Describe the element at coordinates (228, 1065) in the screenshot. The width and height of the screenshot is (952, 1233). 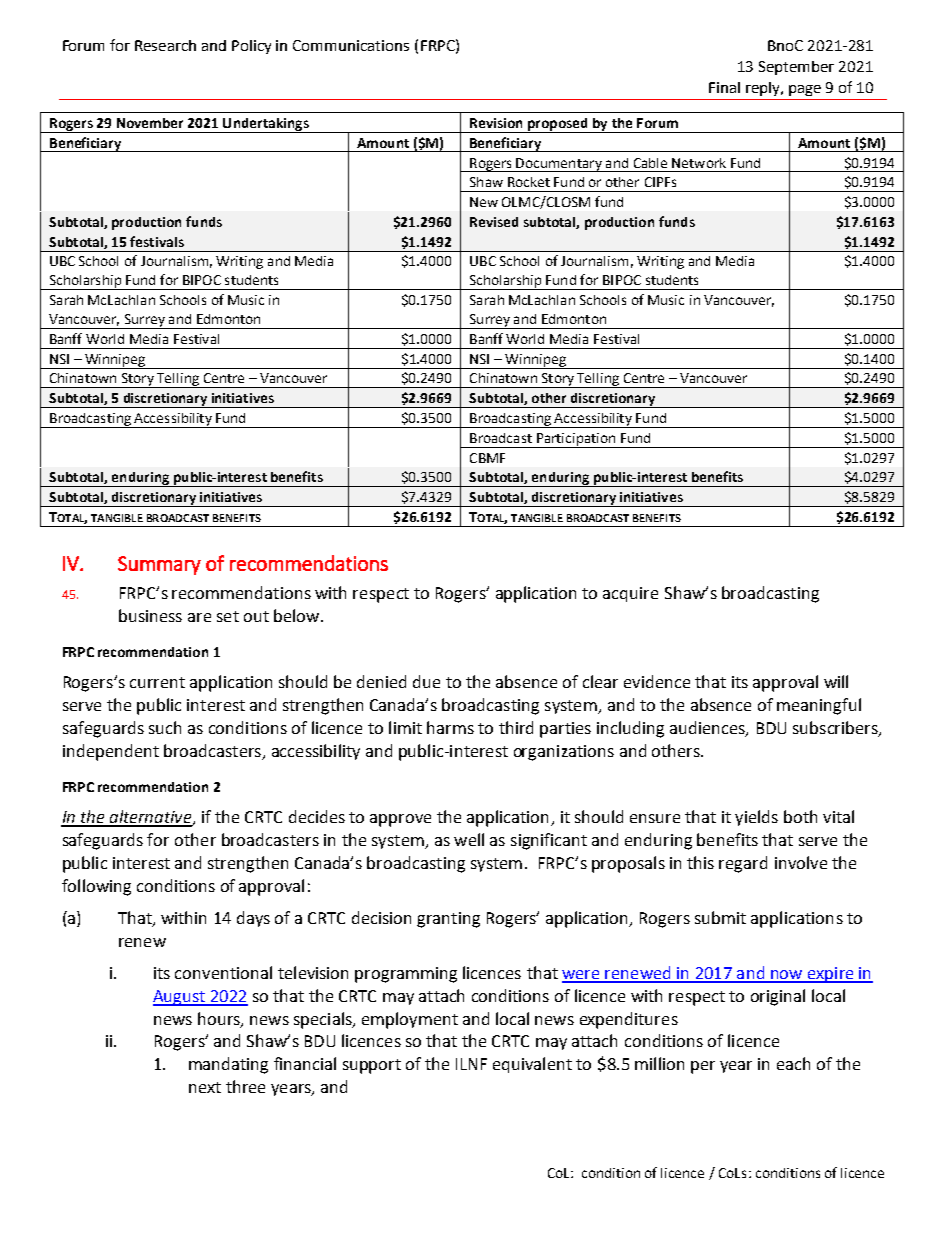
I see `mandating` at that location.
